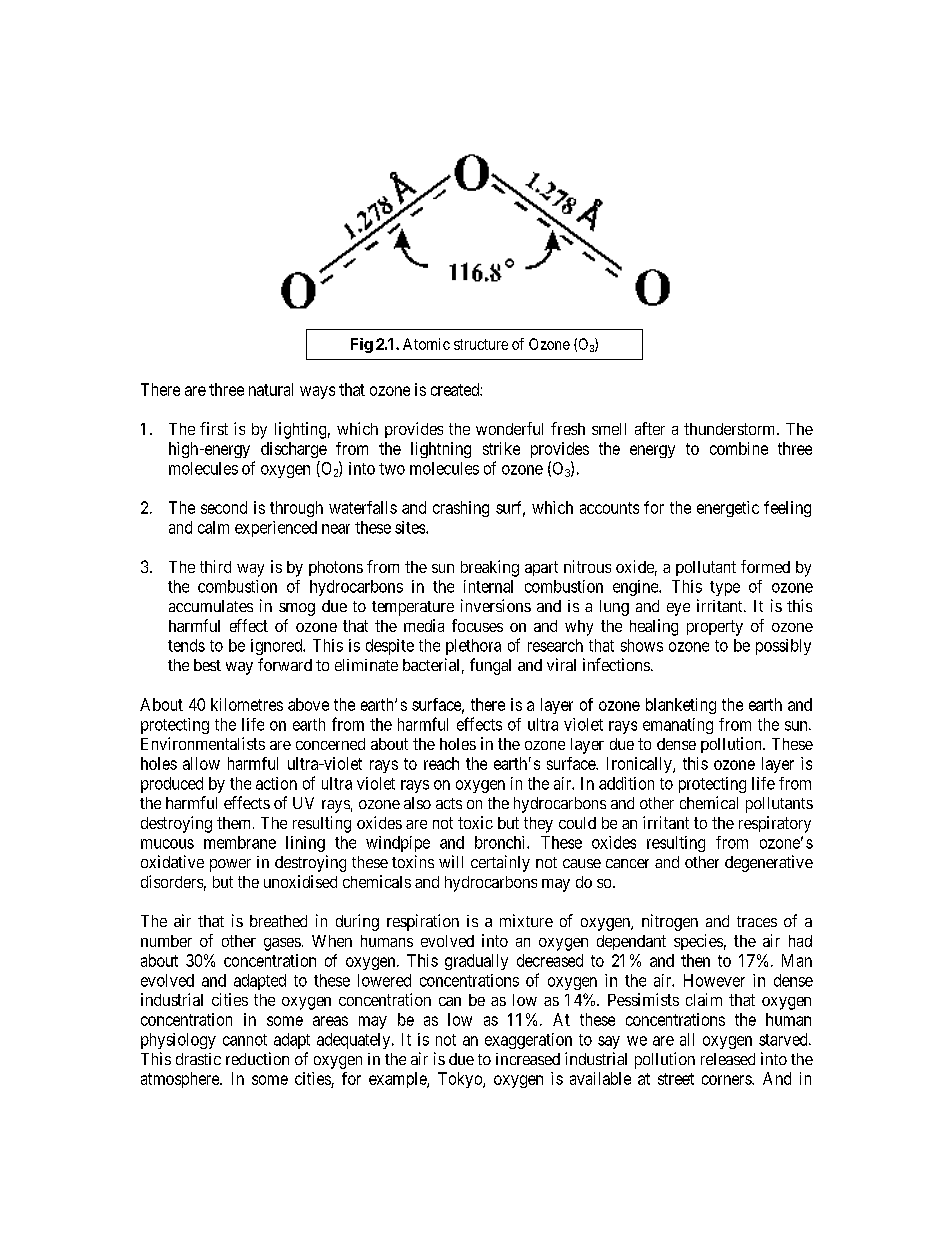 The image size is (952, 1233). What do you see at coordinates (271, 389) in the screenshot?
I see `natural` at bounding box center [271, 389].
